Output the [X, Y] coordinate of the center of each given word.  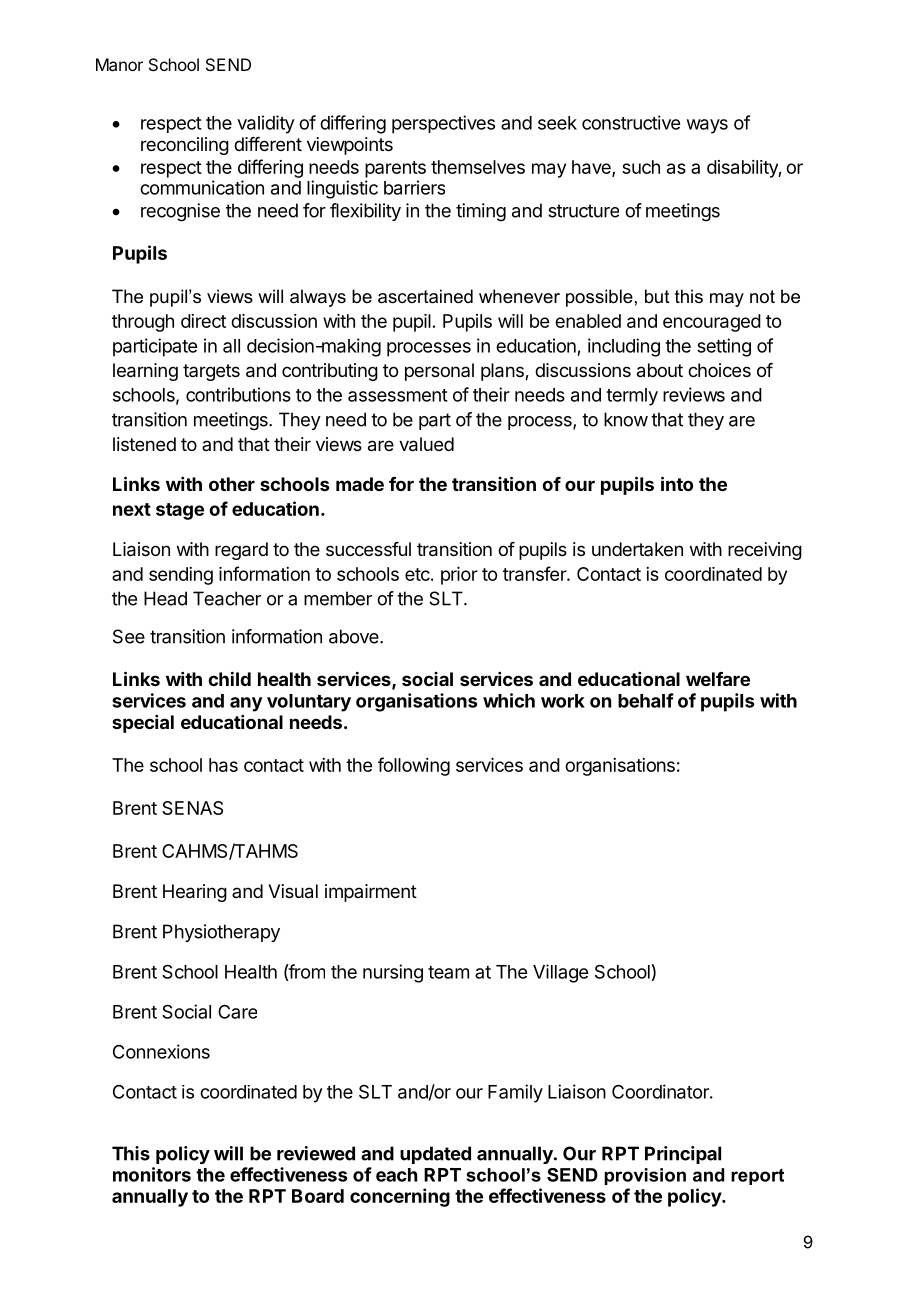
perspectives [443, 124]
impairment [371, 893]
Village [560, 973]
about [660, 370]
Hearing [195, 893]
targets [211, 372]
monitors [152, 1174]
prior [459, 576]
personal [439, 372]
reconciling [185, 146]
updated [435, 1155]
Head [165, 598]
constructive [631, 122]
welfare [718, 679]
